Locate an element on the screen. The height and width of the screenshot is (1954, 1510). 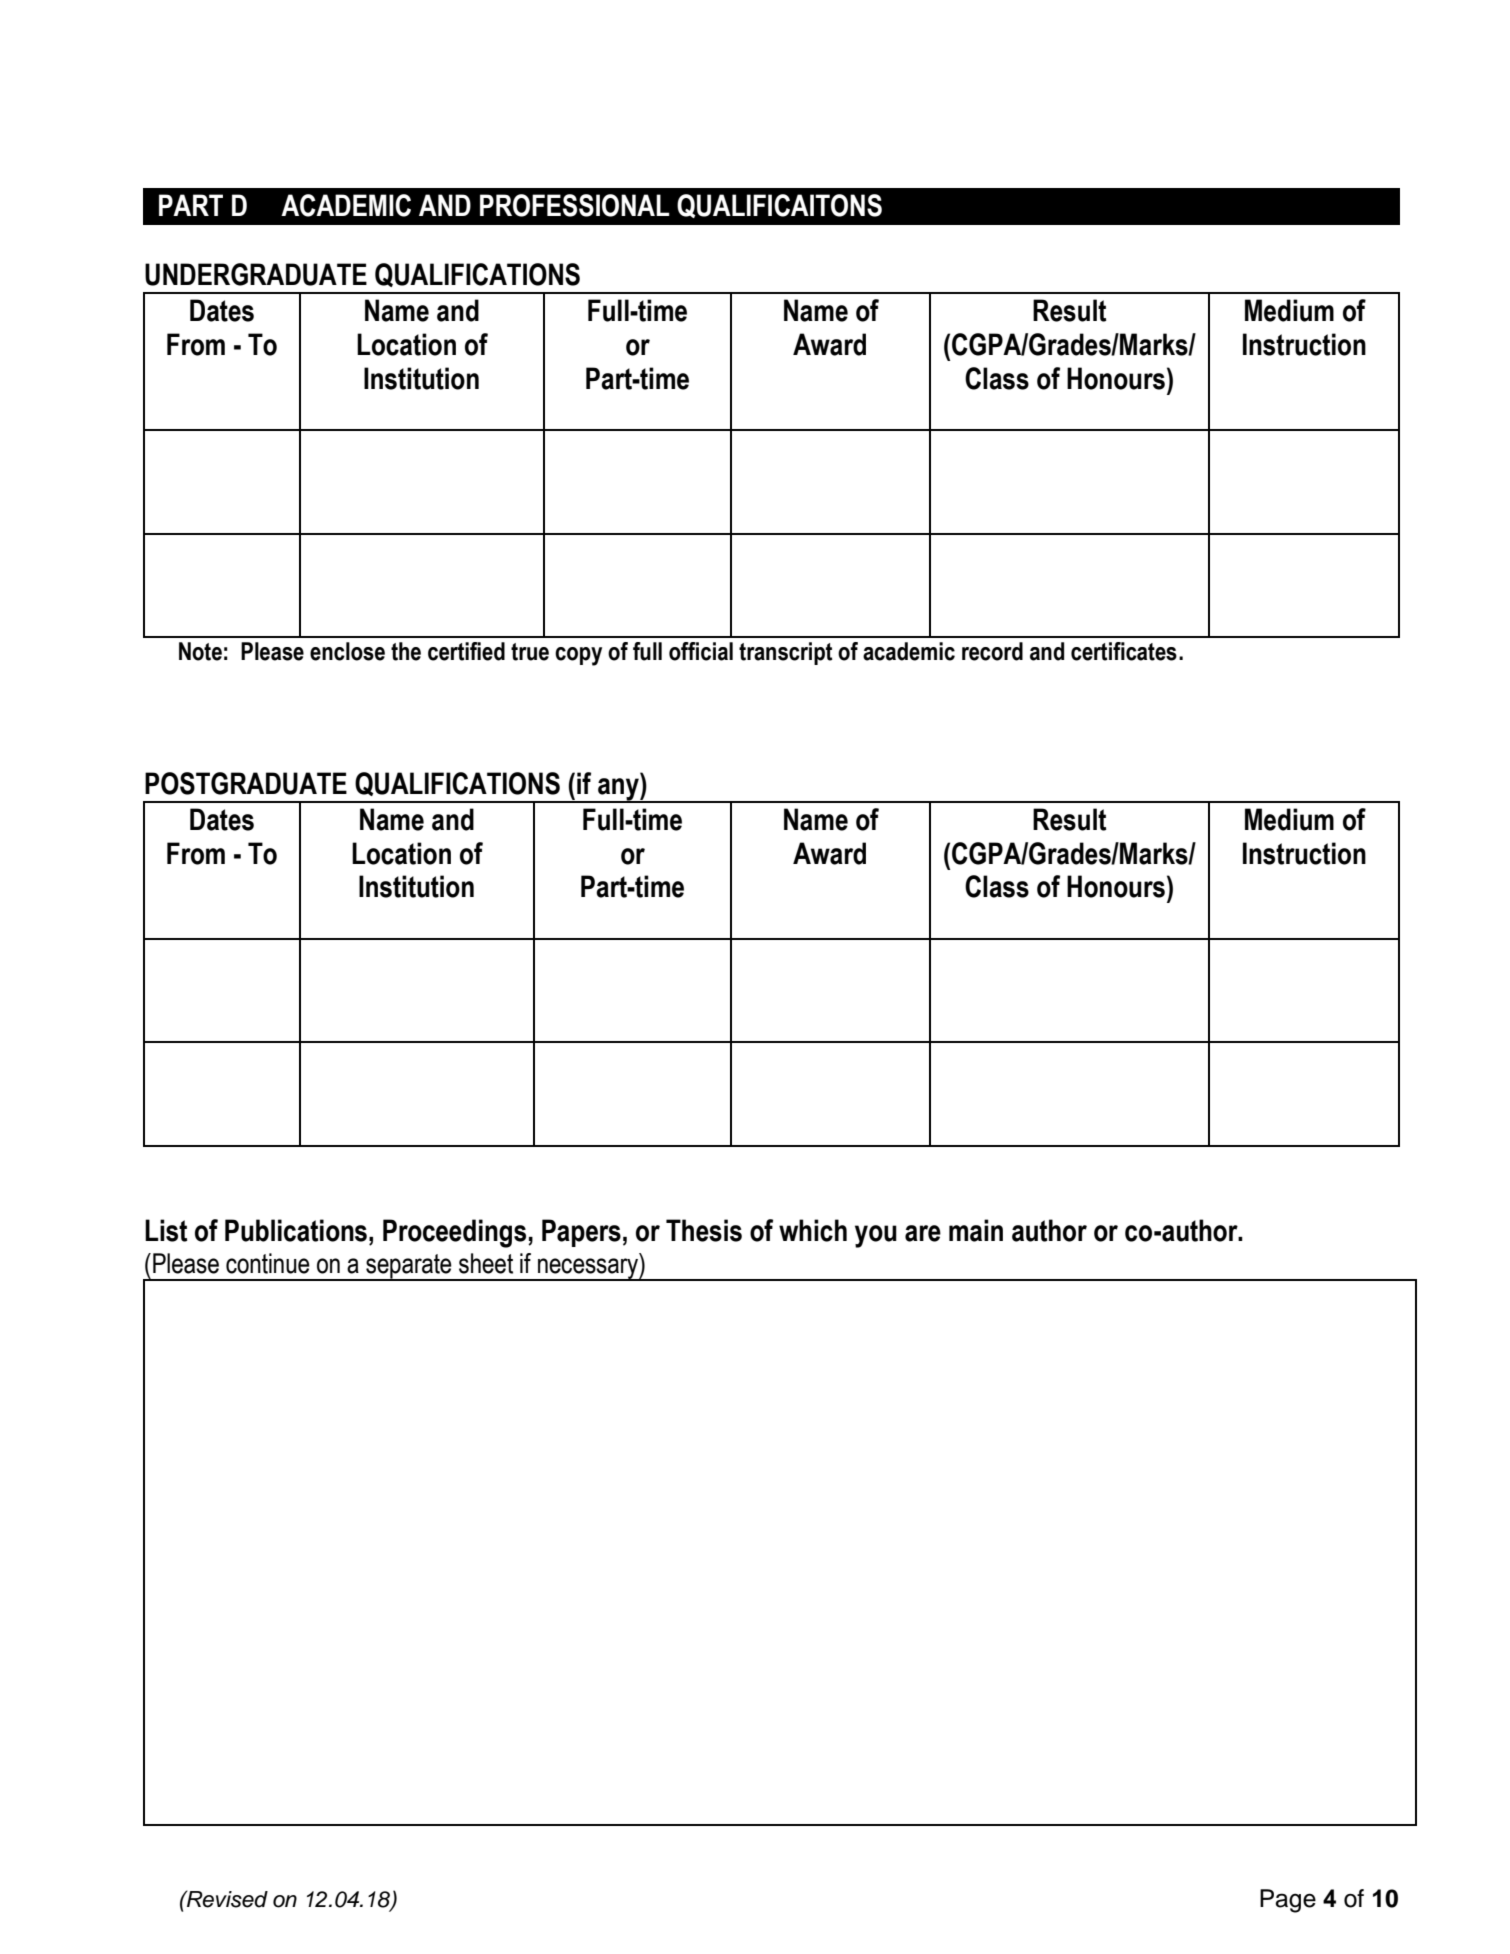
PROFESSIONAL is located at coordinates (575, 205).
